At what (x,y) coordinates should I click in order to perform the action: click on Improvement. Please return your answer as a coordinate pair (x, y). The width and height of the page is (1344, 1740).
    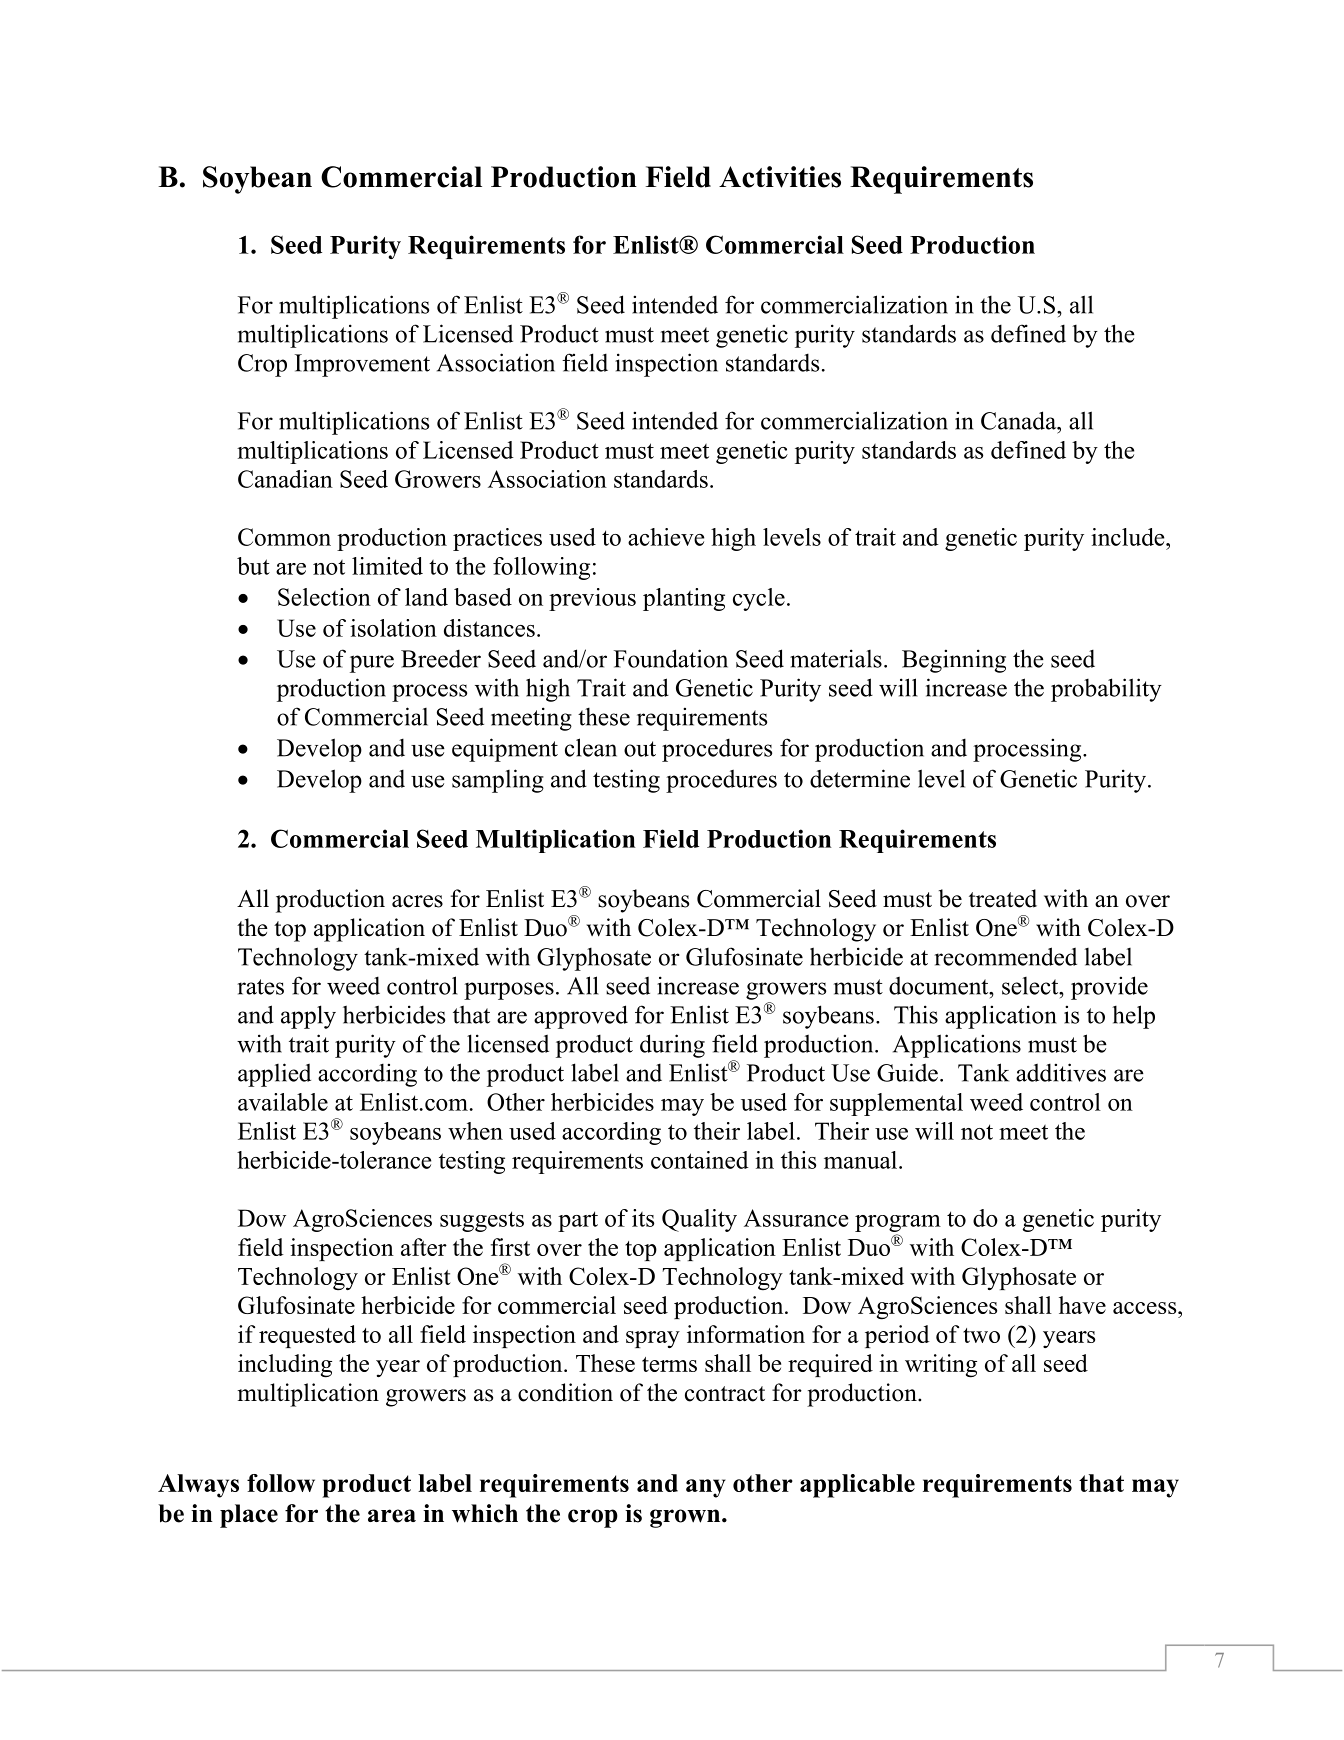
    Looking at the image, I should click on (362, 365).
